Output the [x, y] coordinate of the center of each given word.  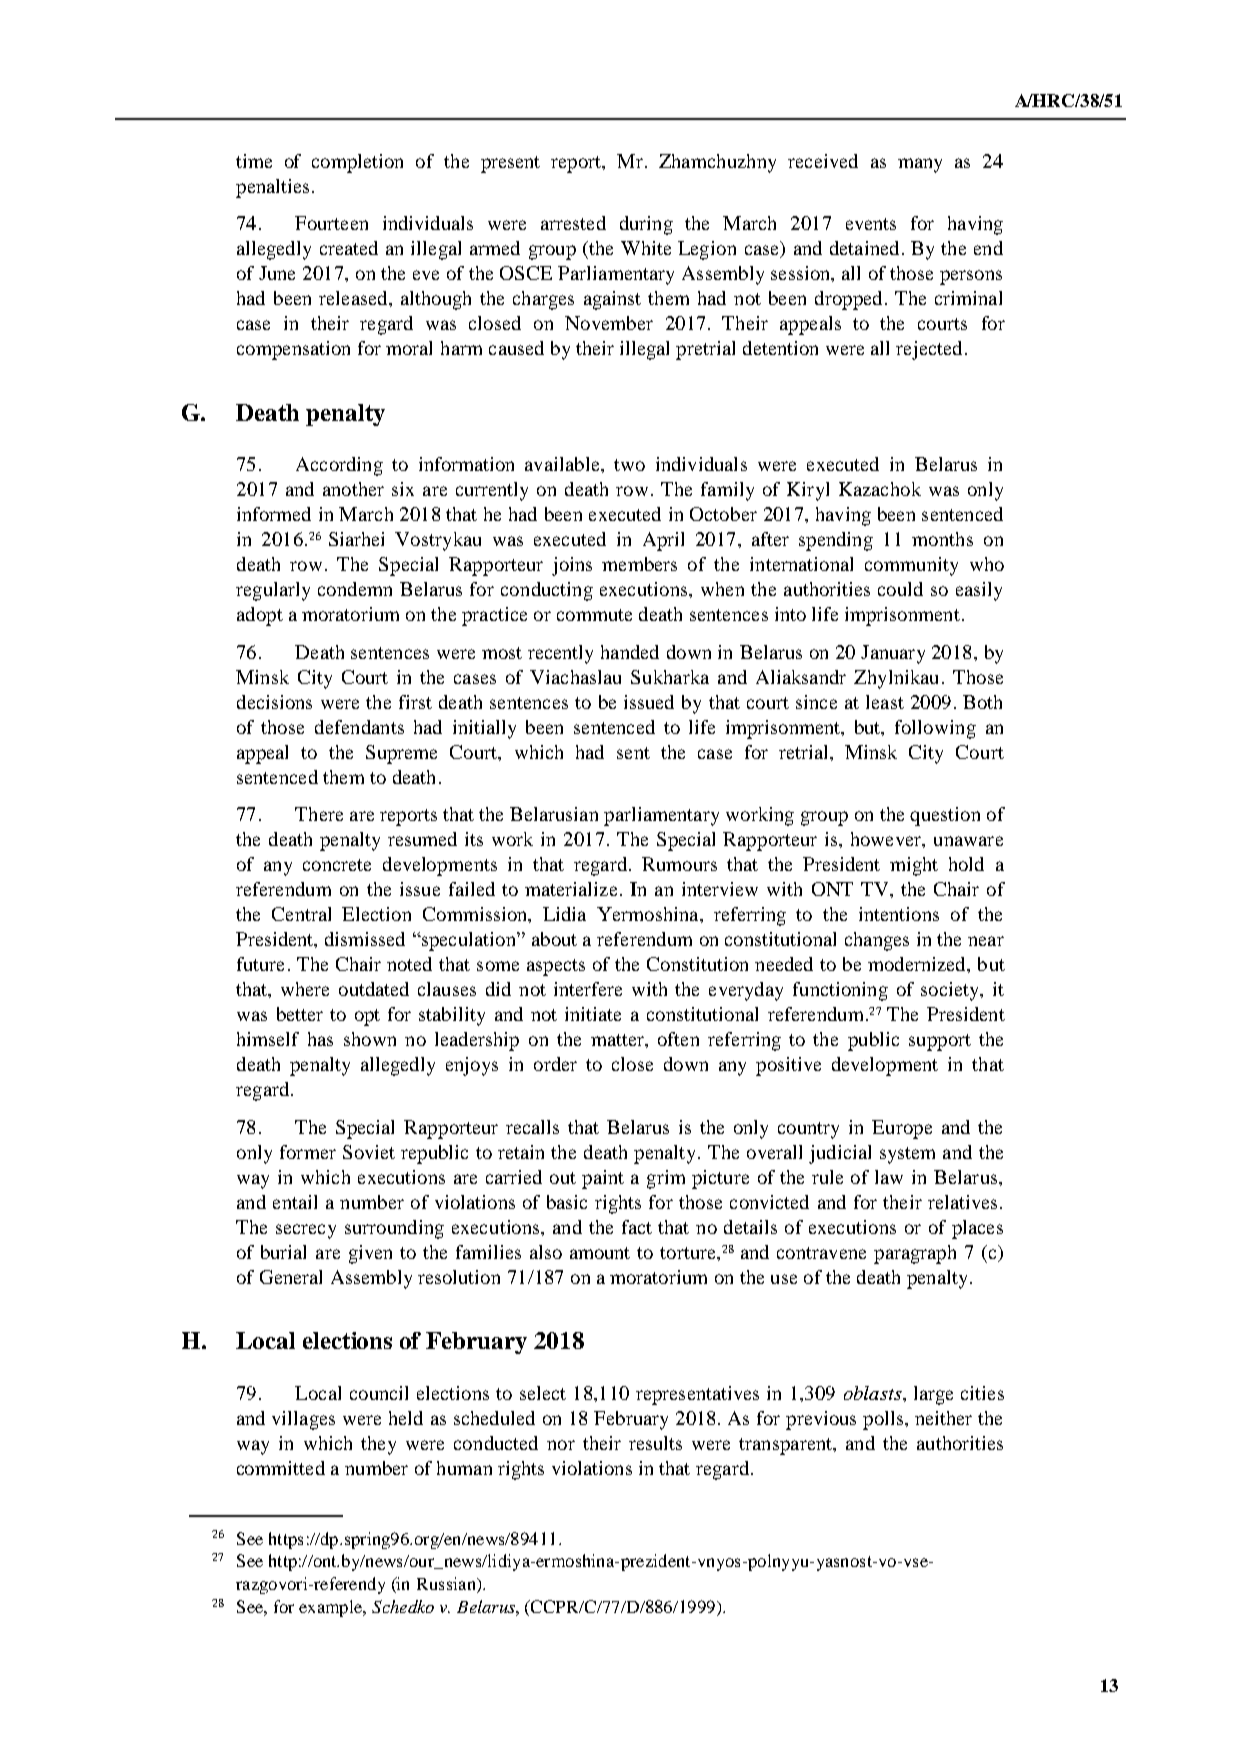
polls [884, 1420]
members [639, 564]
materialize [571, 889]
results [655, 1443]
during [646, 225]
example [332, 1608]
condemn [355, 589]
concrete [337, 865]
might [914, 866]
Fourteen [331, 223]
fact [637, 1227]
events [871, 224]
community [911, 566]
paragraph [915, 1254]
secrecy [306, 1231]
